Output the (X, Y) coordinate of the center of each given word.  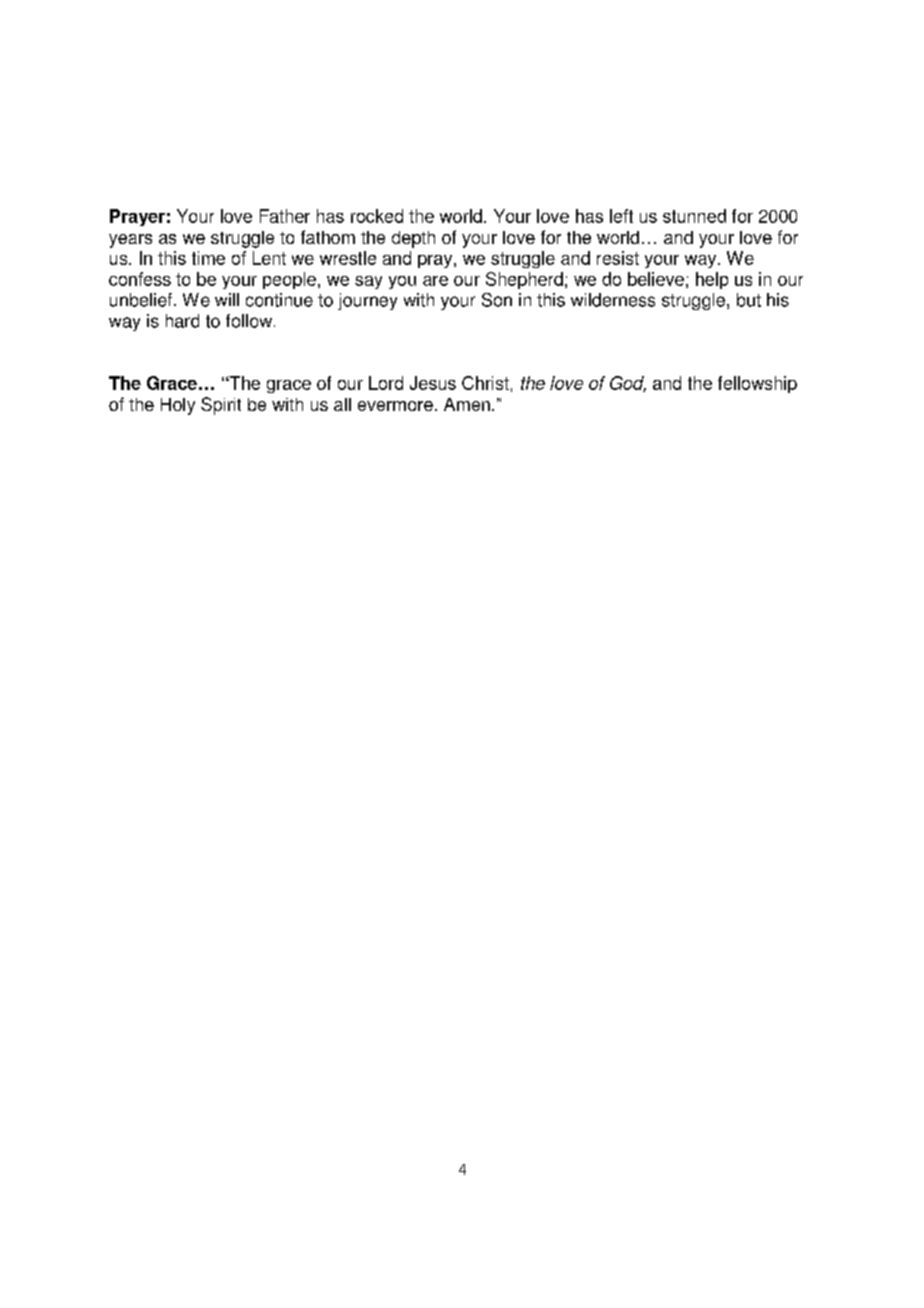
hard (182, 321)
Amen (467, 404)
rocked (377, 216)
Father (285, 216)
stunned (694, 216)
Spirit (221, 406)
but (749, 300)
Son (497, 300)
